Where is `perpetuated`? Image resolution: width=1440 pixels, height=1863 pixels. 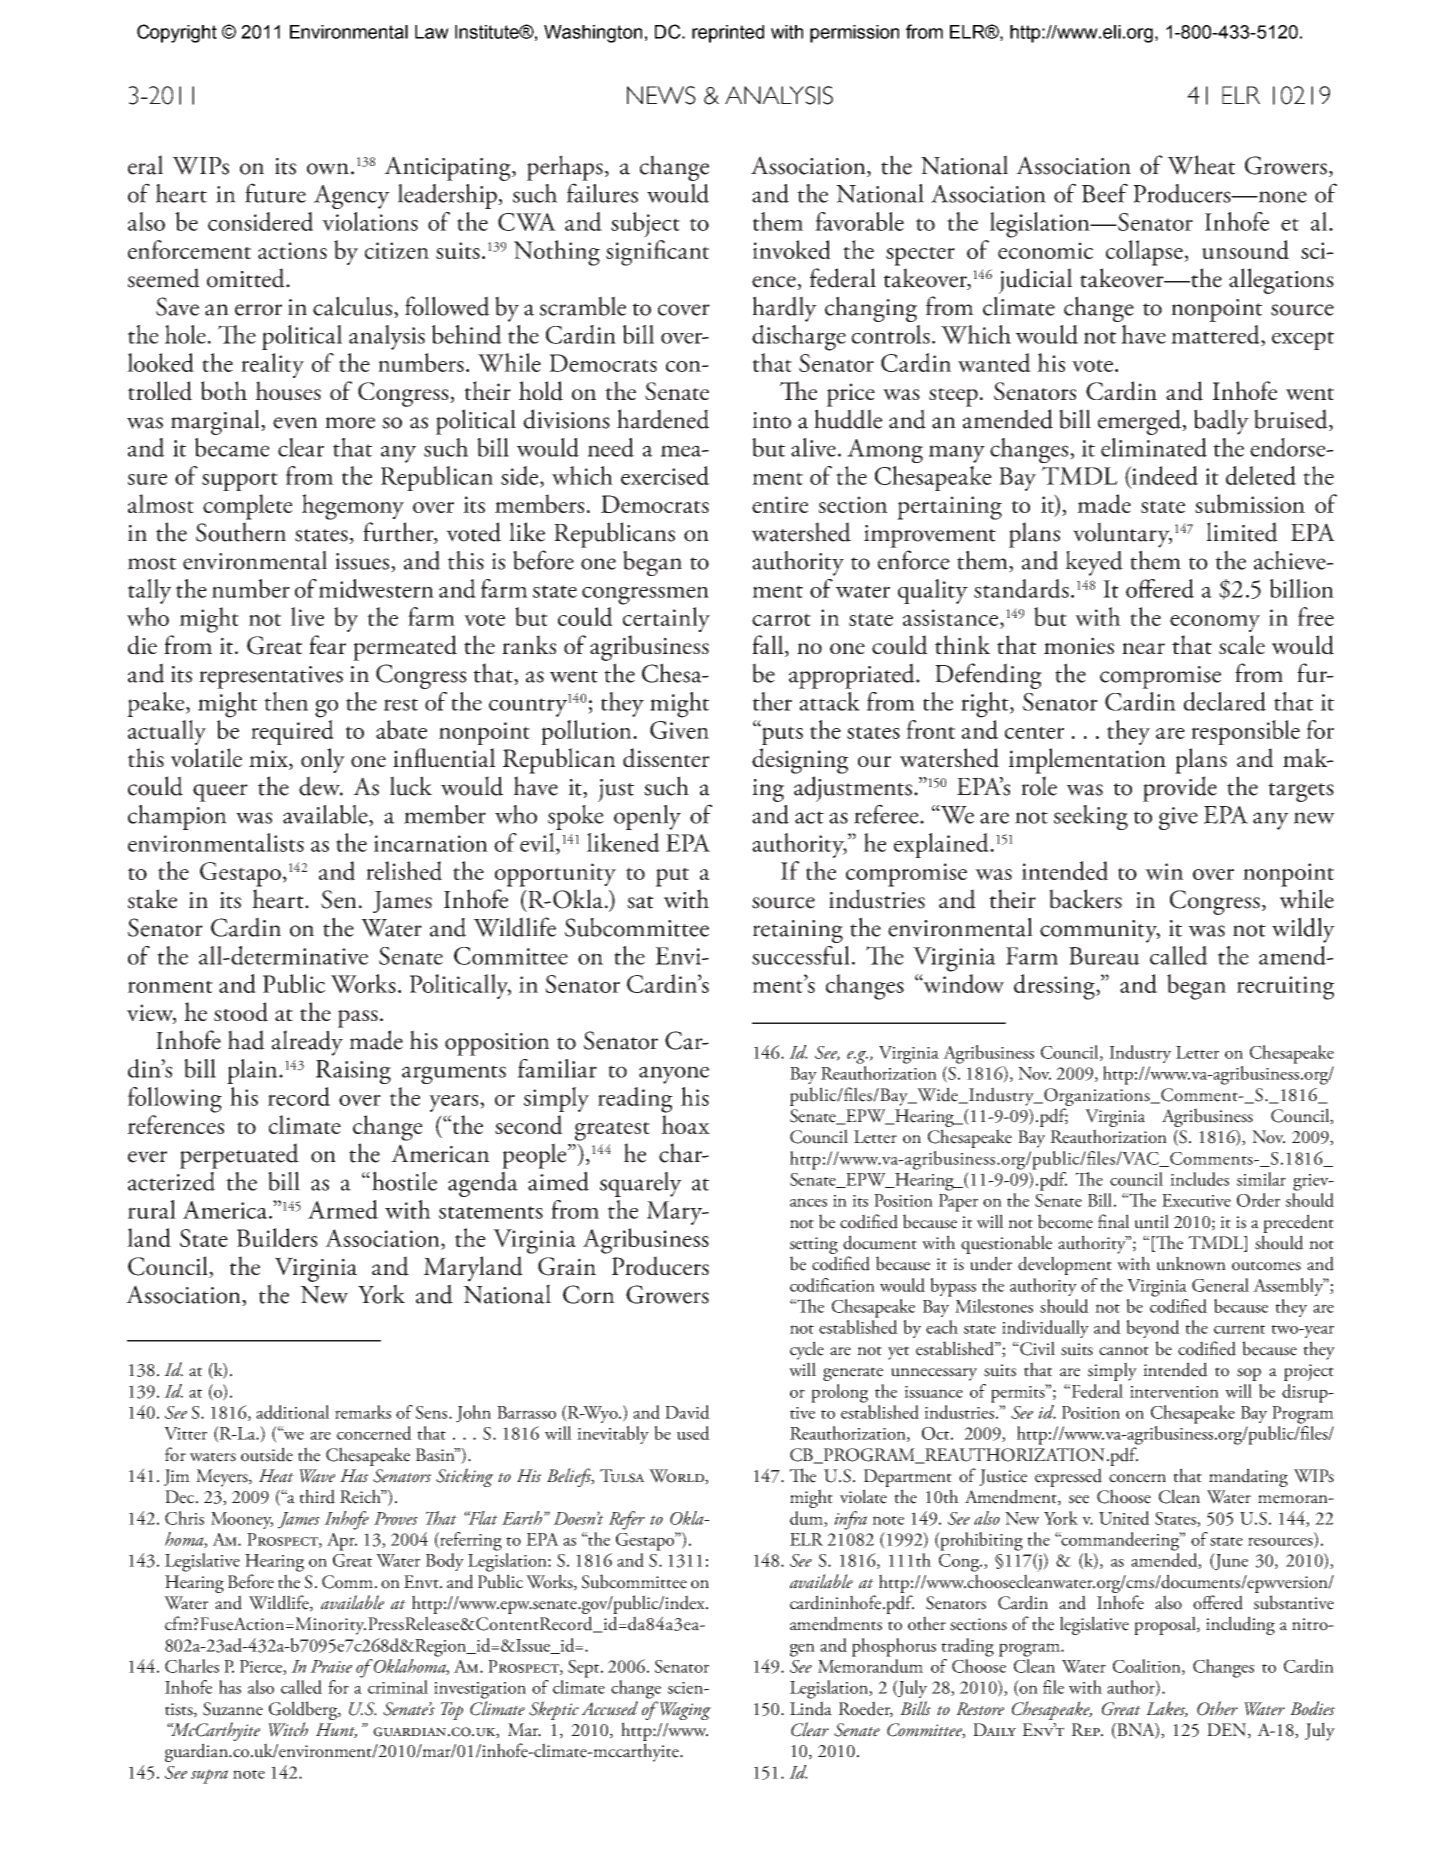
perpetuated is located at coordinates (239, 1156).
